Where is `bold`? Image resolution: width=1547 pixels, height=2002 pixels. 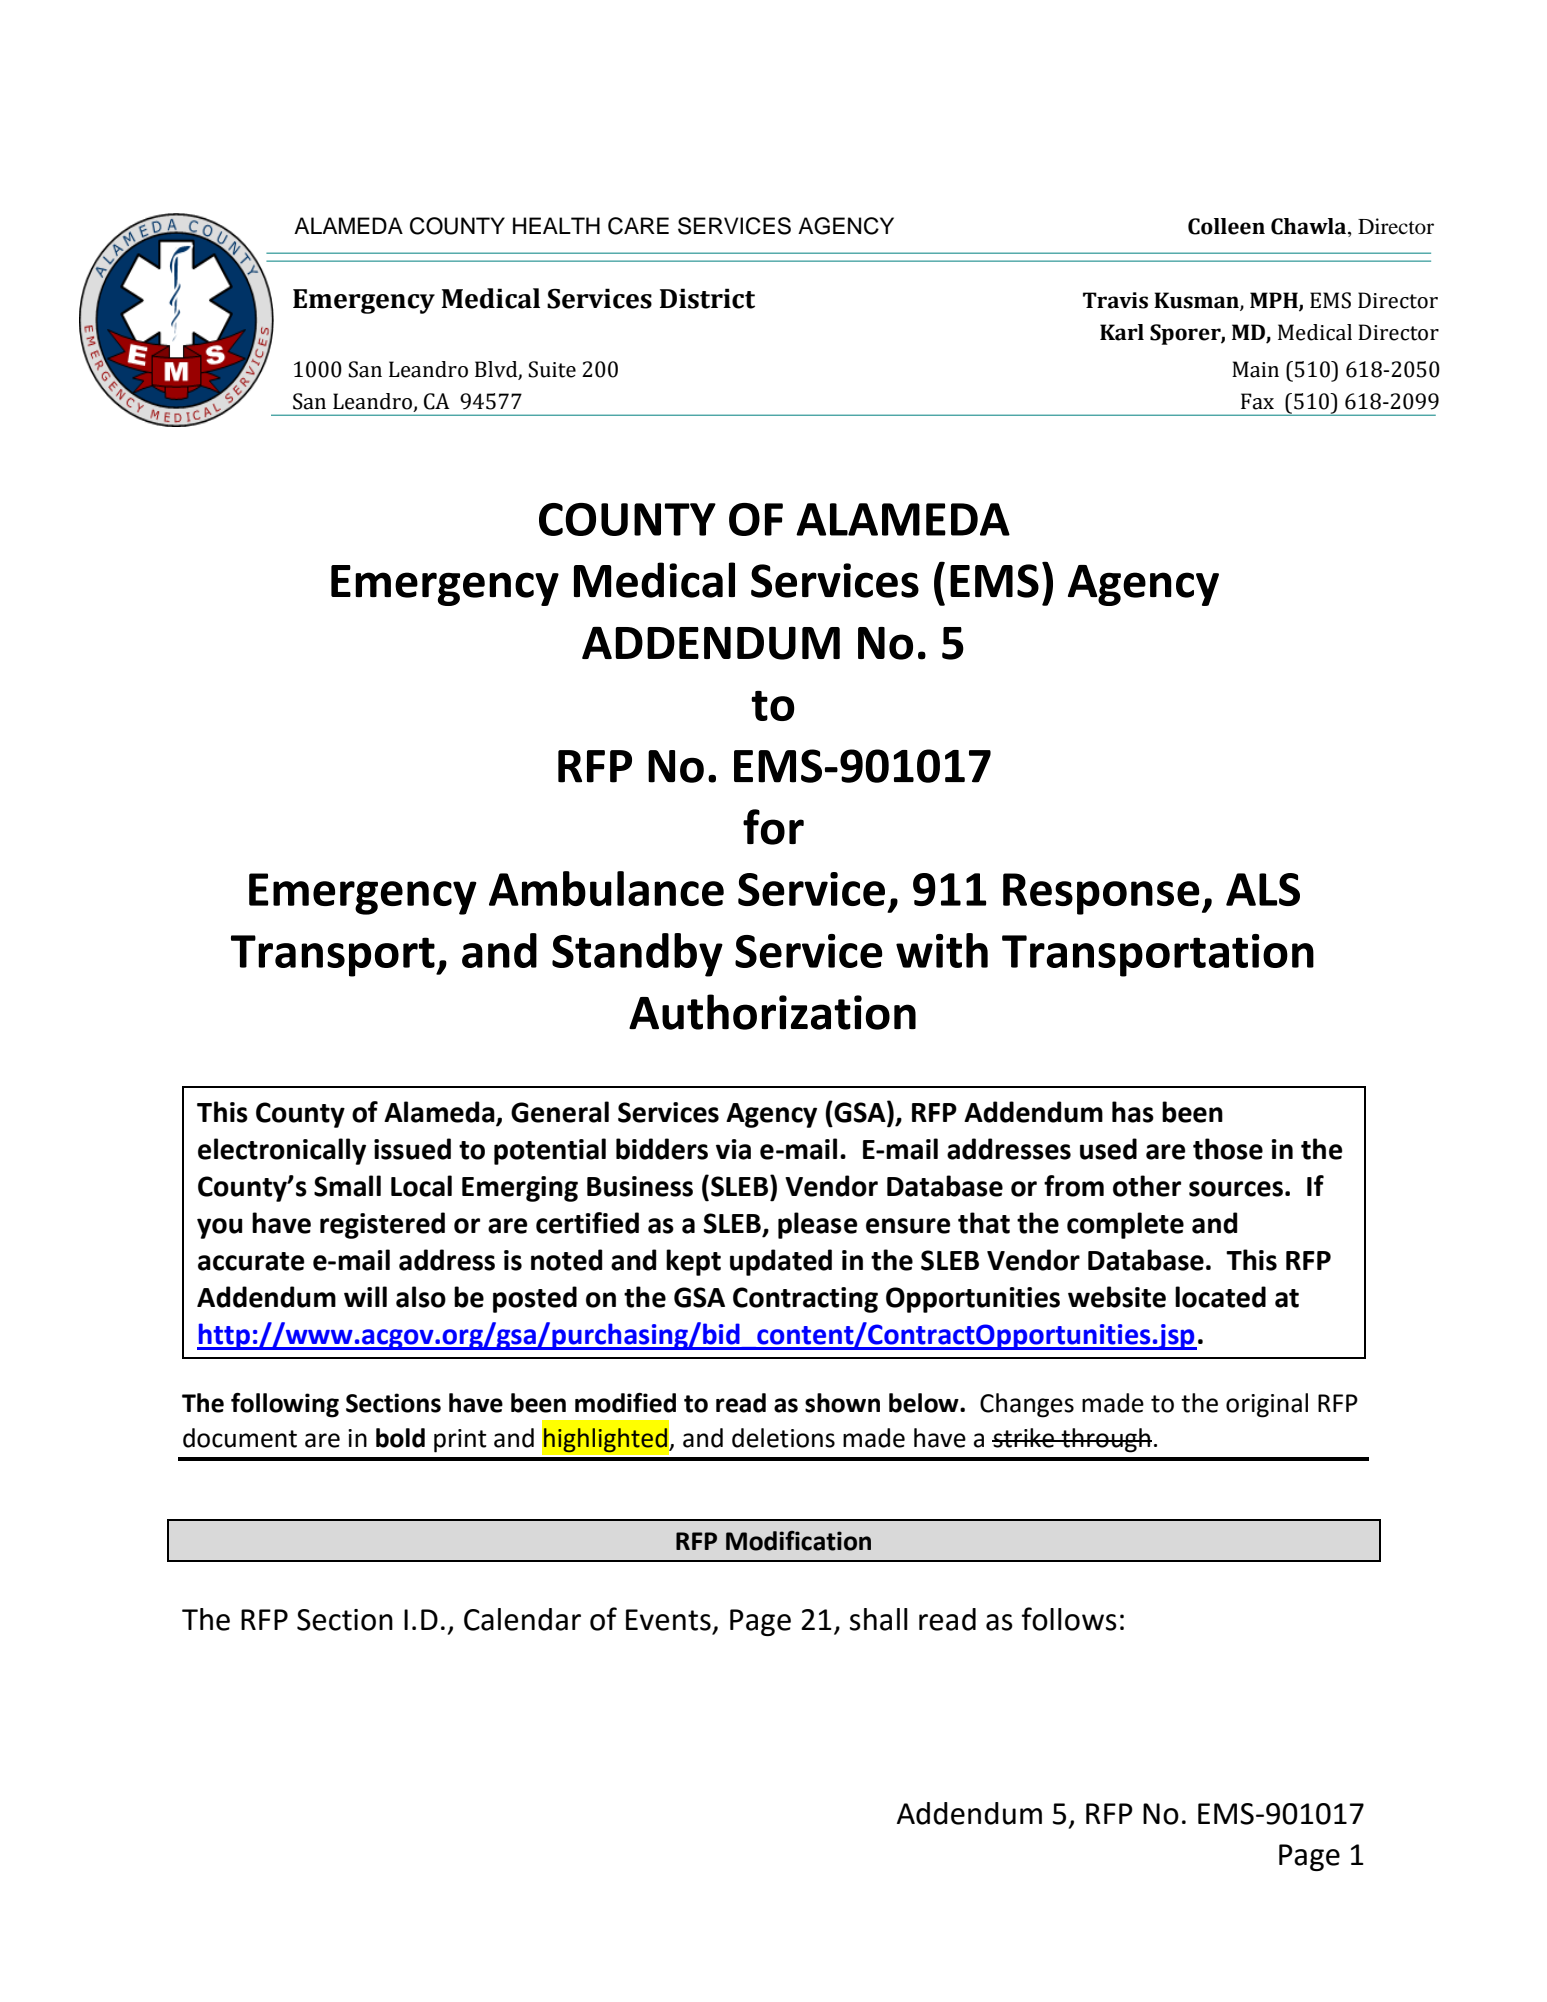 bold is located at coordinates (400, 1438).
